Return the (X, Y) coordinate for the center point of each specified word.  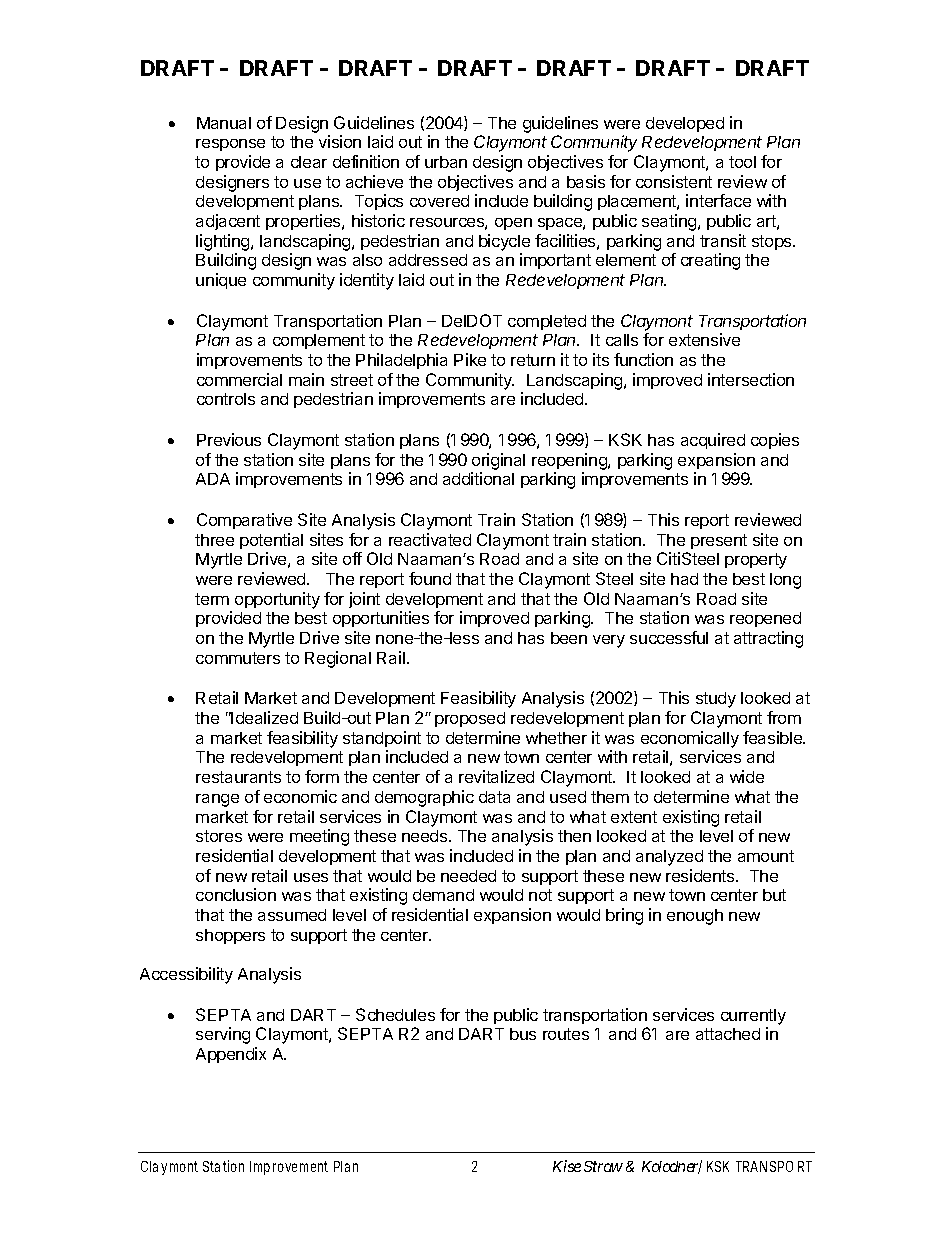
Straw (603, 1166)
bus (523, 1034)
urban (446, 162)
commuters (238, 658)
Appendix (231, 1055)
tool (742, 162)
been (569, 638)
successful (669, 637)
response (230, 145)
